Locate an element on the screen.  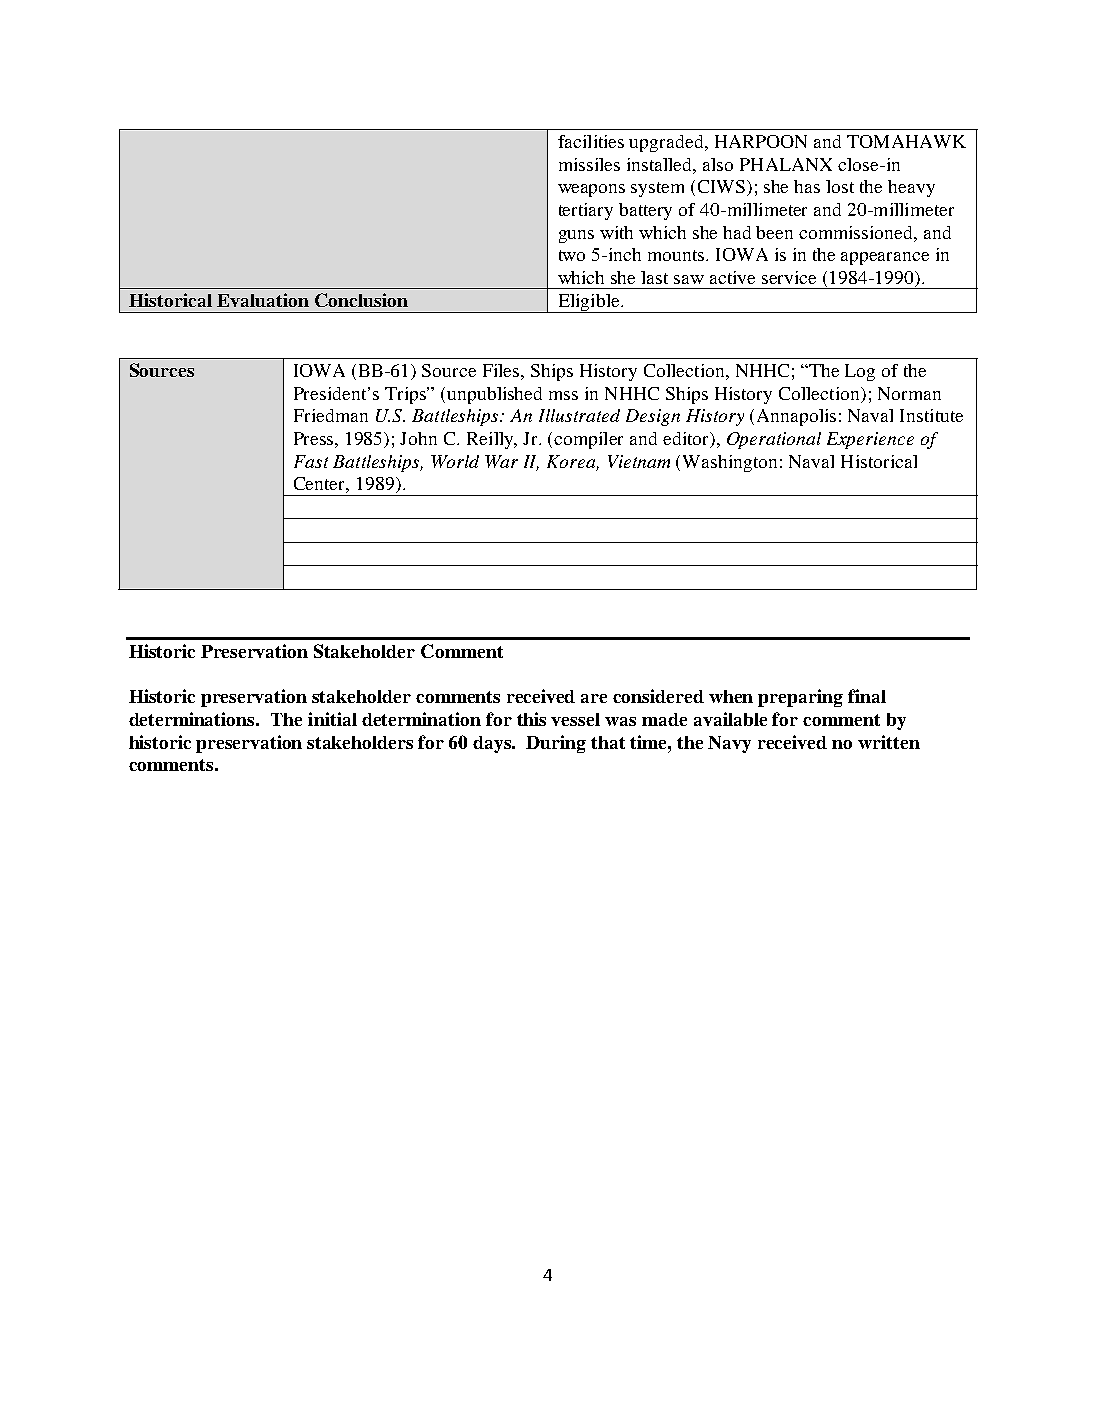
lost is located at coordinates (840, 186).
